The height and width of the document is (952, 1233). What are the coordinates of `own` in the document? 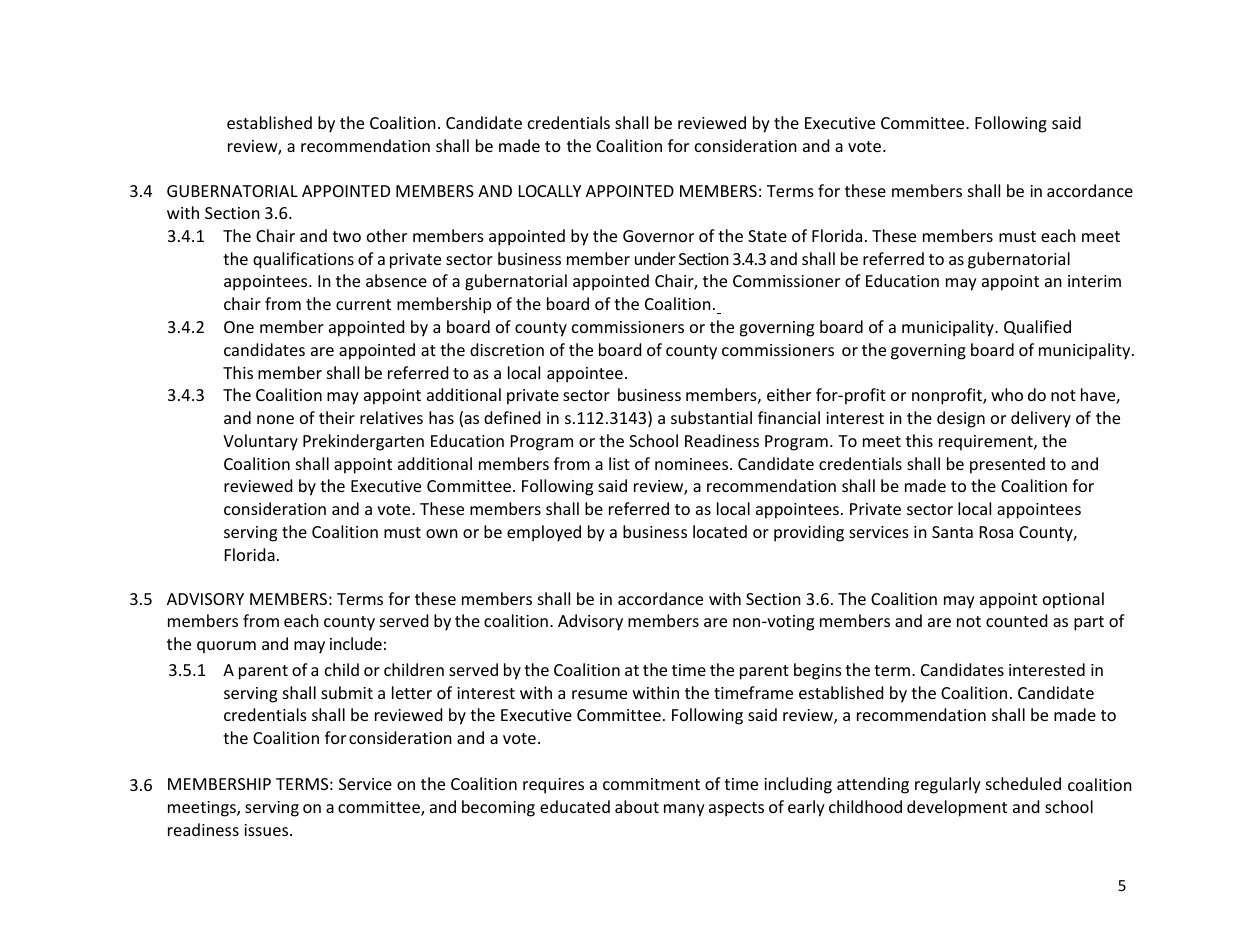 It's located at (442, 533).
